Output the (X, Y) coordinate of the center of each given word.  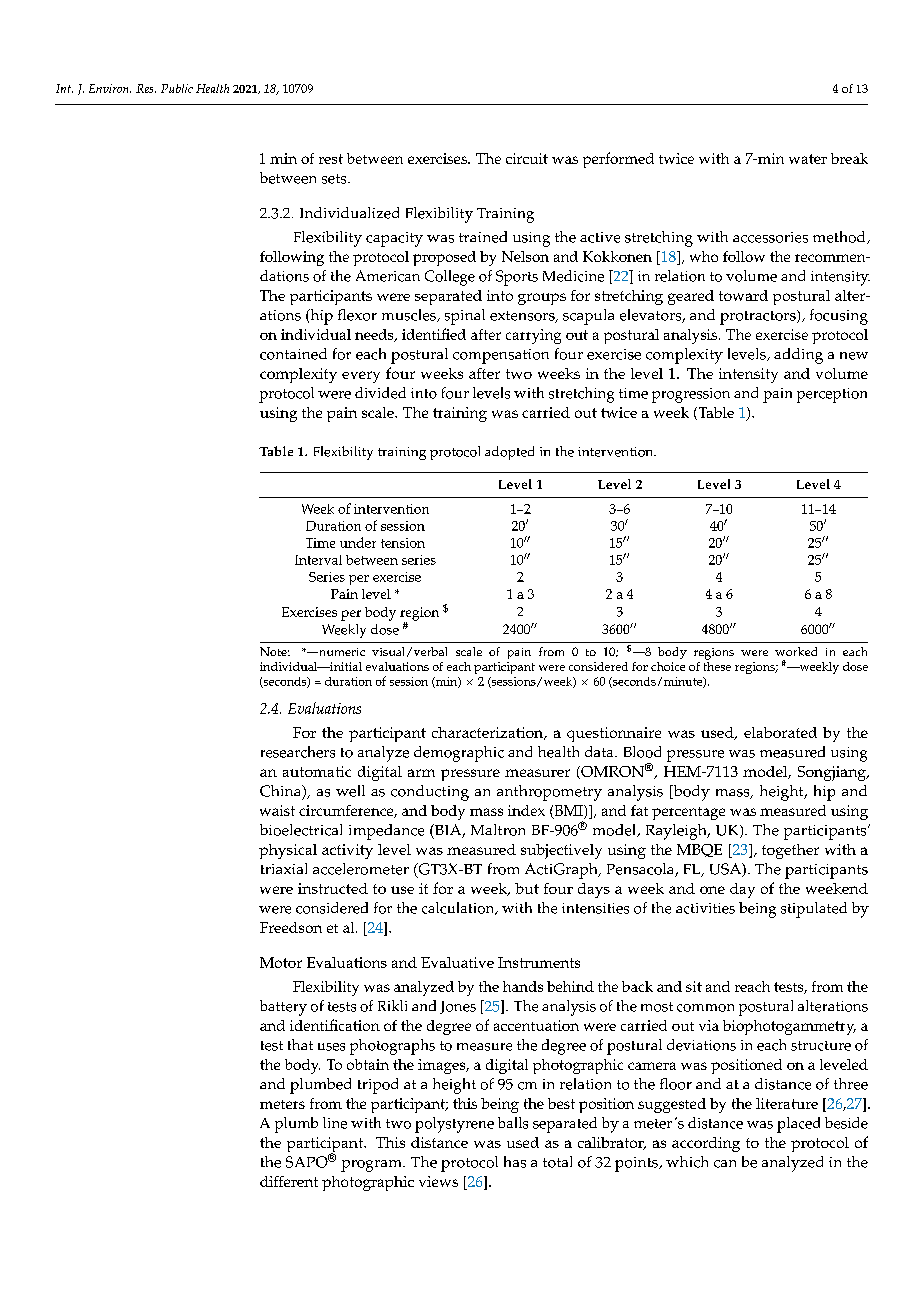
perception (832, 395)
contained (293, 354)
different (289, 1181)
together (790, 851)
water (808, 159)
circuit (527, 158)
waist (277, 810)
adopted (509, 453)
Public (177, 88)
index (526, 810)
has (515, 1162)
